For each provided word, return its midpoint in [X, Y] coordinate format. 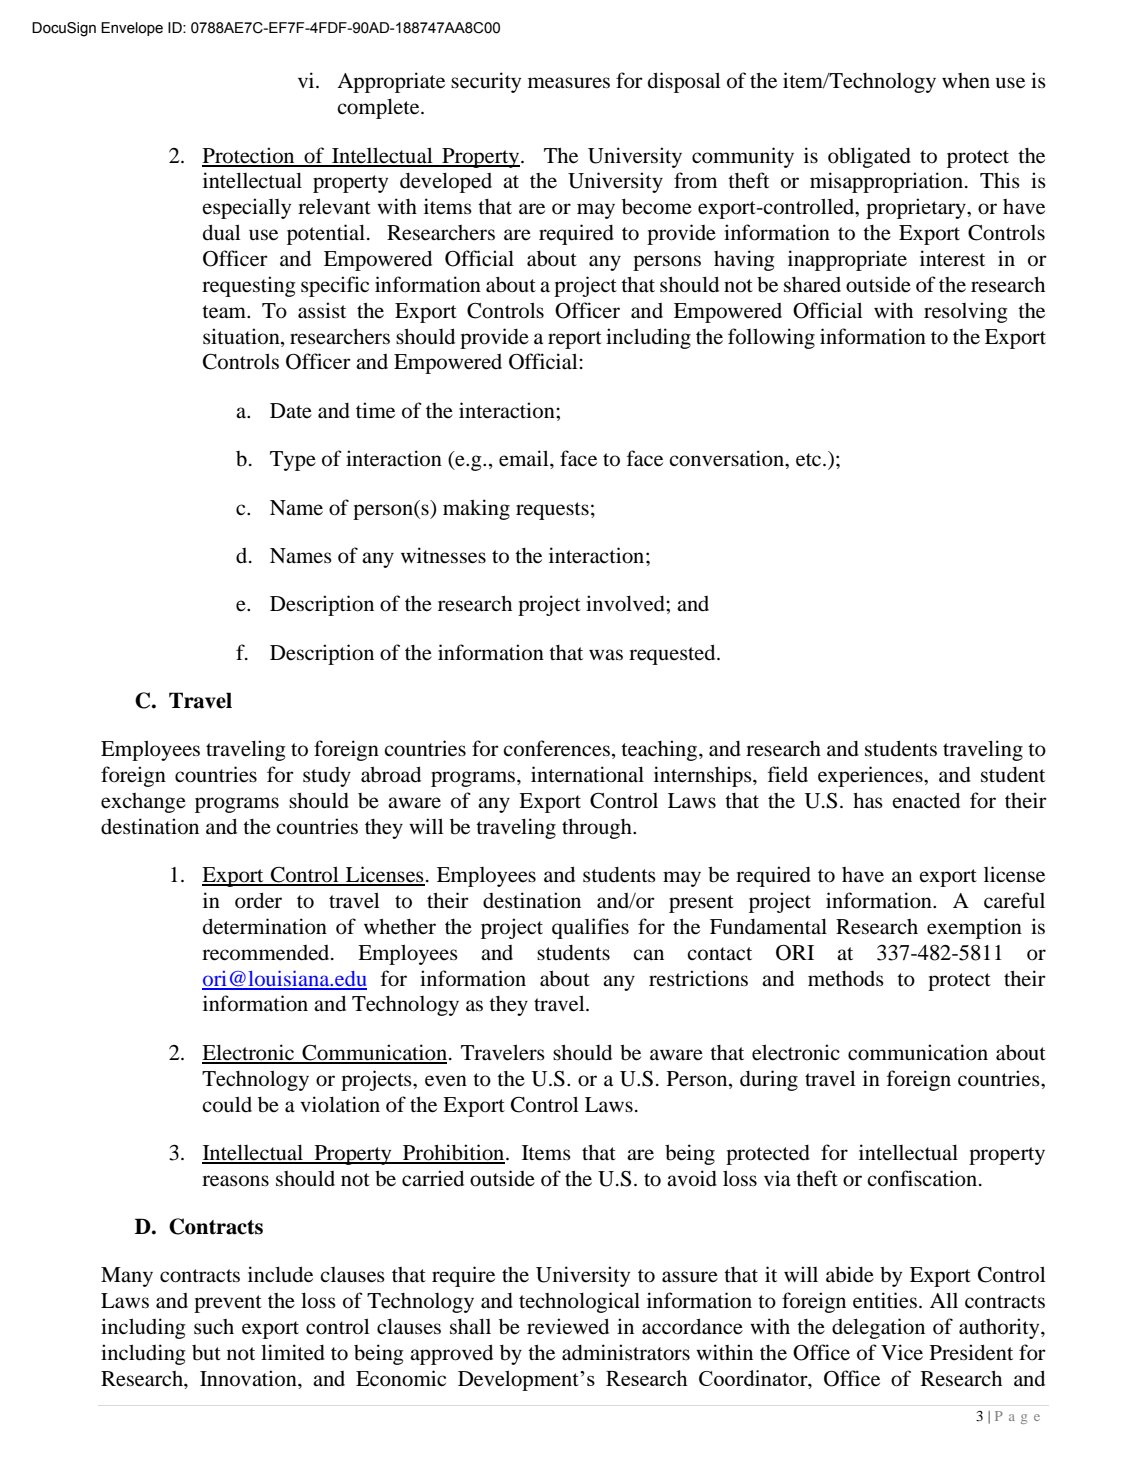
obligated [869, 157]
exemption [974, 928]
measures [569, 83]
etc [810, 460]
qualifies [590, 928]
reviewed [568, 1326]
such [214, 1327]
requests [552, 511]
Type [293, 461]
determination [265, 926]
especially [246, 208]
